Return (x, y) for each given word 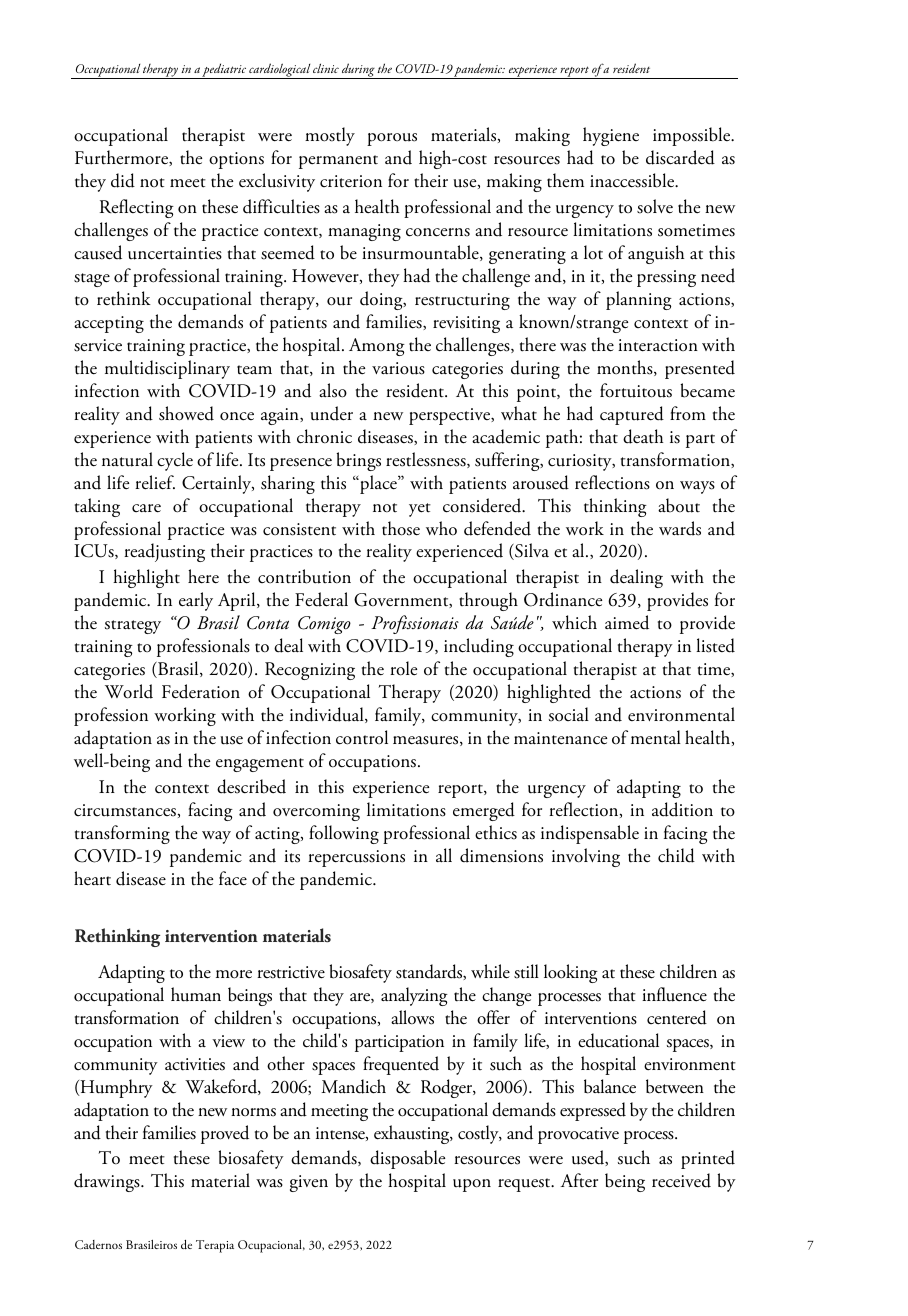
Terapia (215, 1246)
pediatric (224, 71)
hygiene (611, 136)
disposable (407, 1159)
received (681, 1180)
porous (392, 139)
